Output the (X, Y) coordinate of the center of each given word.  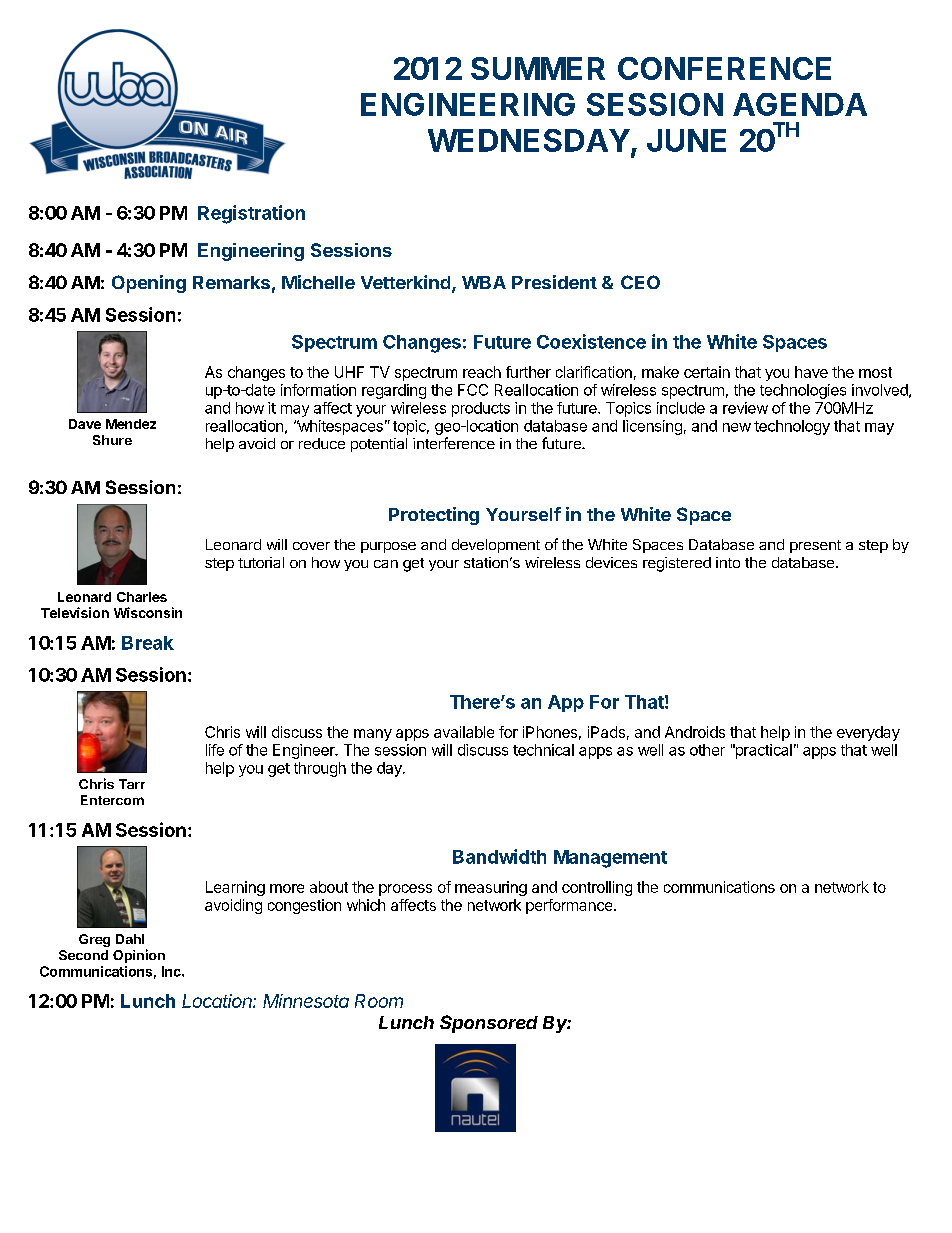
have (811, 372)
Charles (142, 597)
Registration (251, 214)
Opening (149, 284)
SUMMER (538, 68)
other (707, 750)
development (496, 546)
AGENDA (800, 104)
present (815, 546)
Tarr (132, 784)
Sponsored (489, 1024)
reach (482, 372)
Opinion (139, 956)
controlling (597, 888)
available (464, 732)
